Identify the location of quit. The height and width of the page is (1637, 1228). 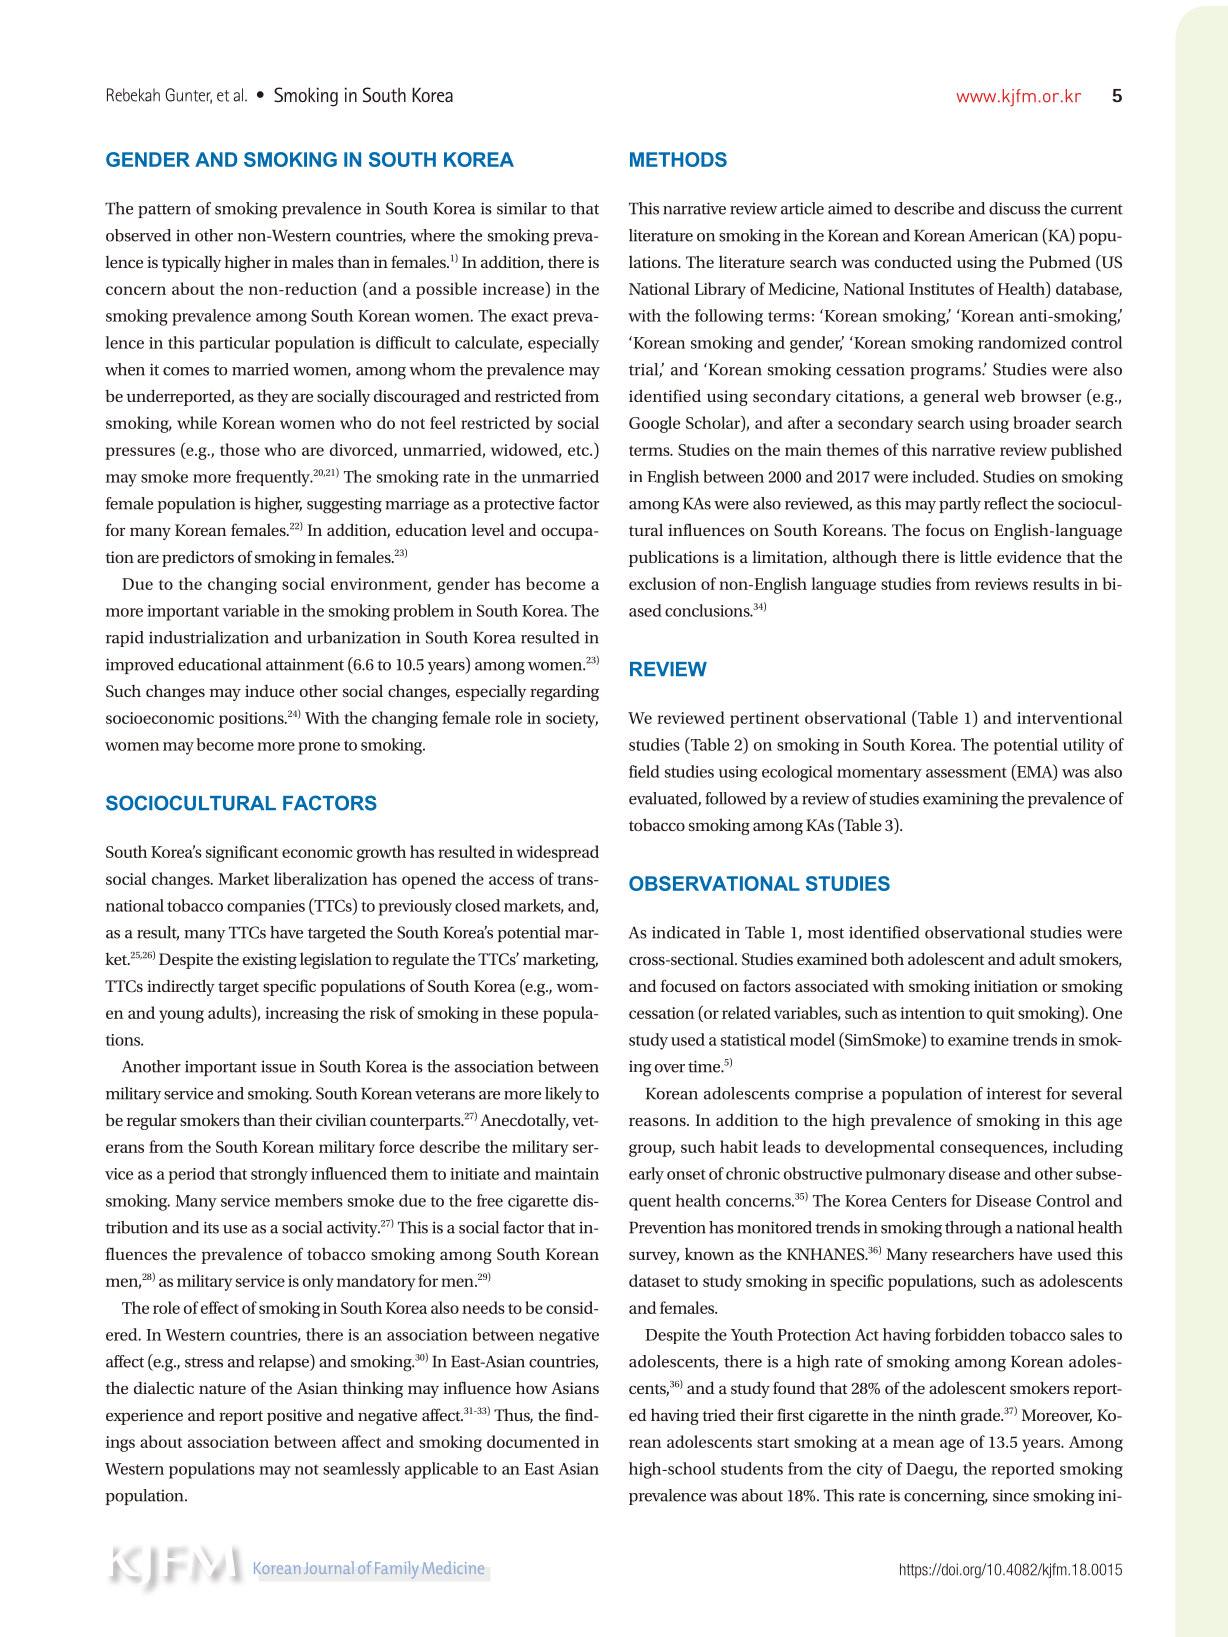
(1001, 1015).
